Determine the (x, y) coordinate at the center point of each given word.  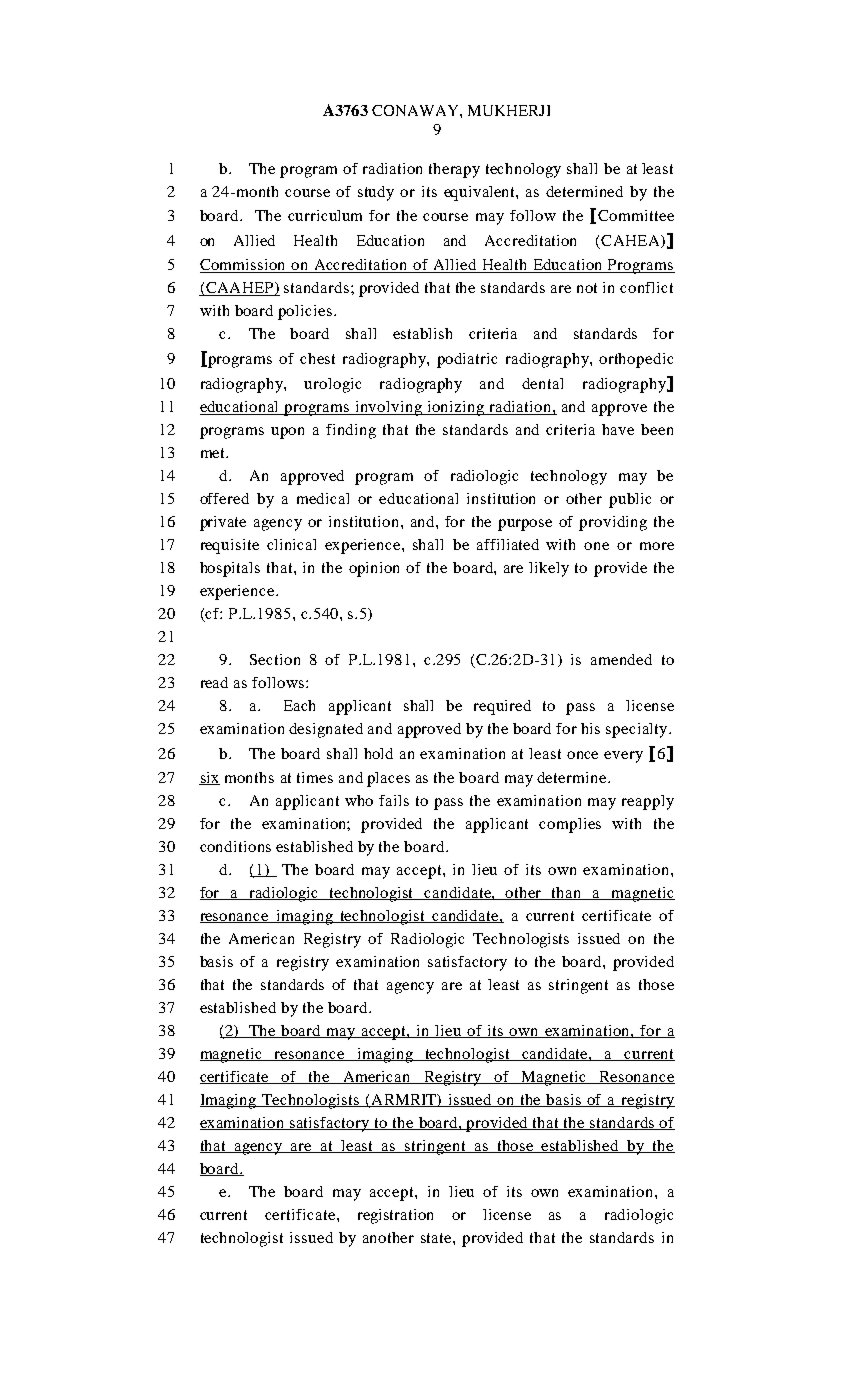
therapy (454, 170)
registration (395, 1216)
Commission (244, 266)
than (567, 893)
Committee (636, 215)
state (437, 1238)
